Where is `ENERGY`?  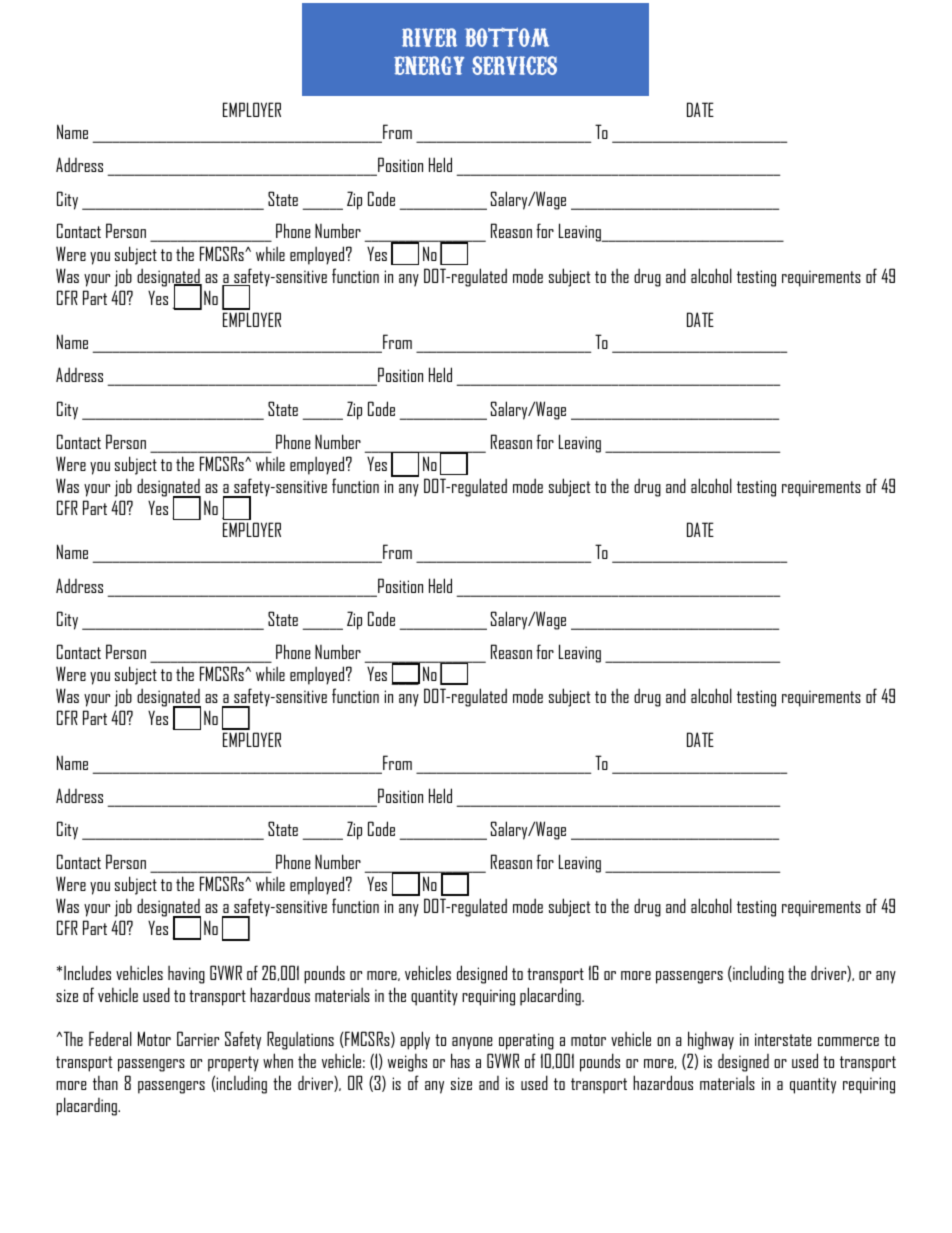 ENERGY is located at coordinates (429, 65).
